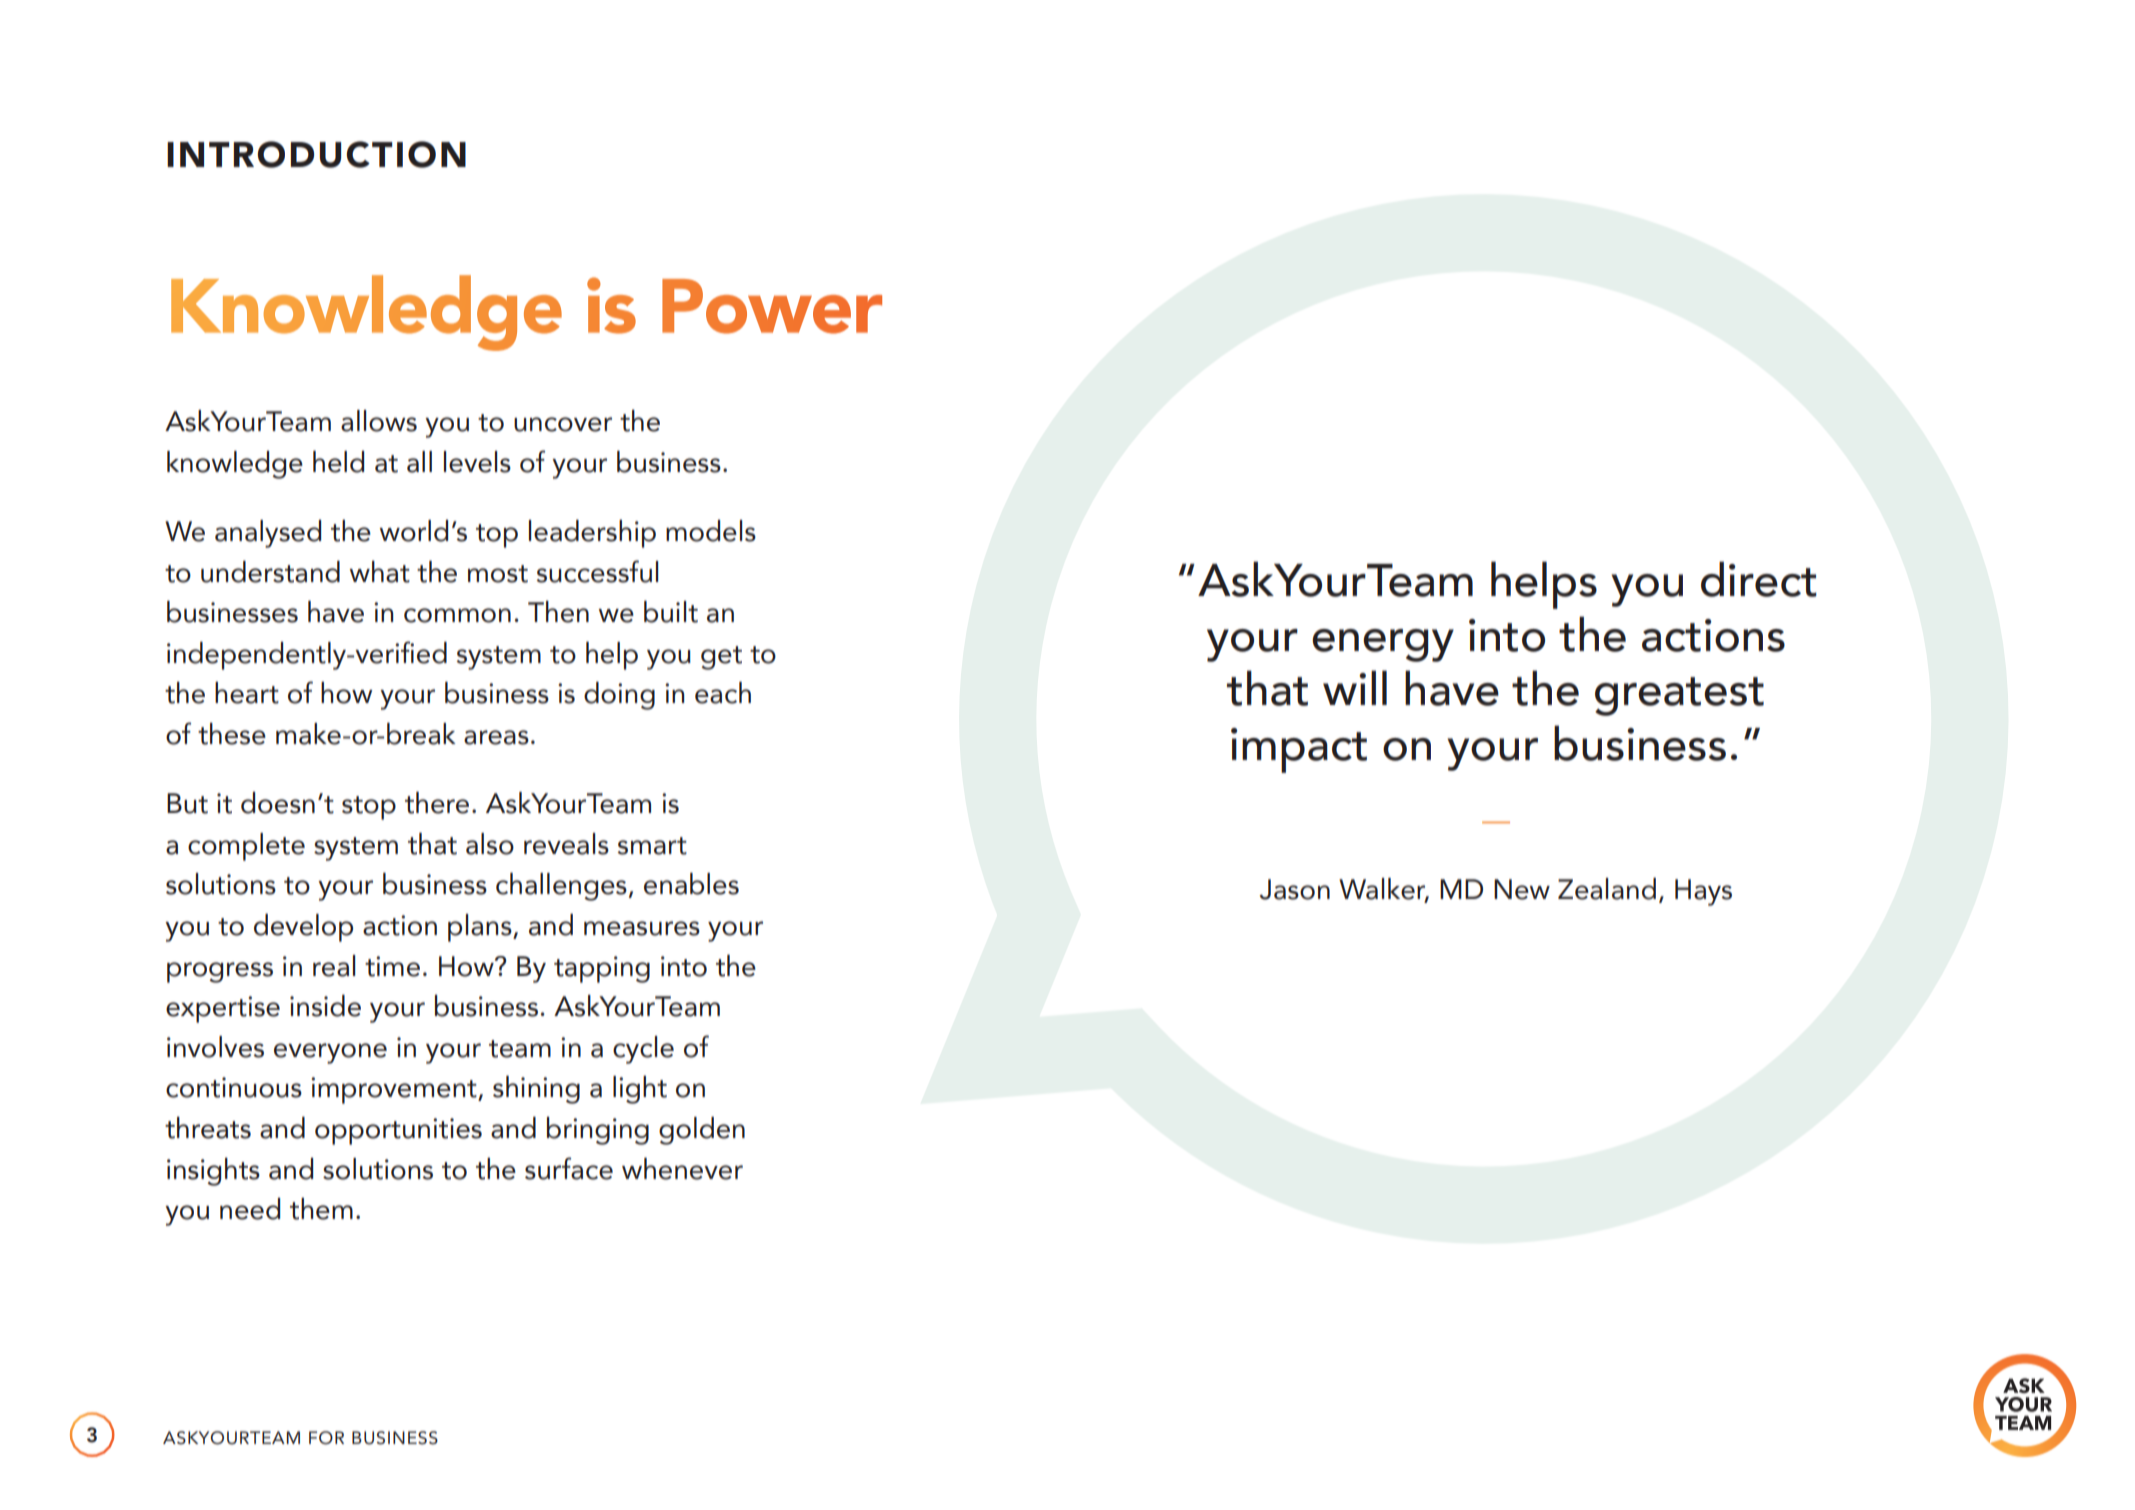 The width and height of the screenshot is (2135, 1510). I want to click on FOR, so click(326, 1438).
